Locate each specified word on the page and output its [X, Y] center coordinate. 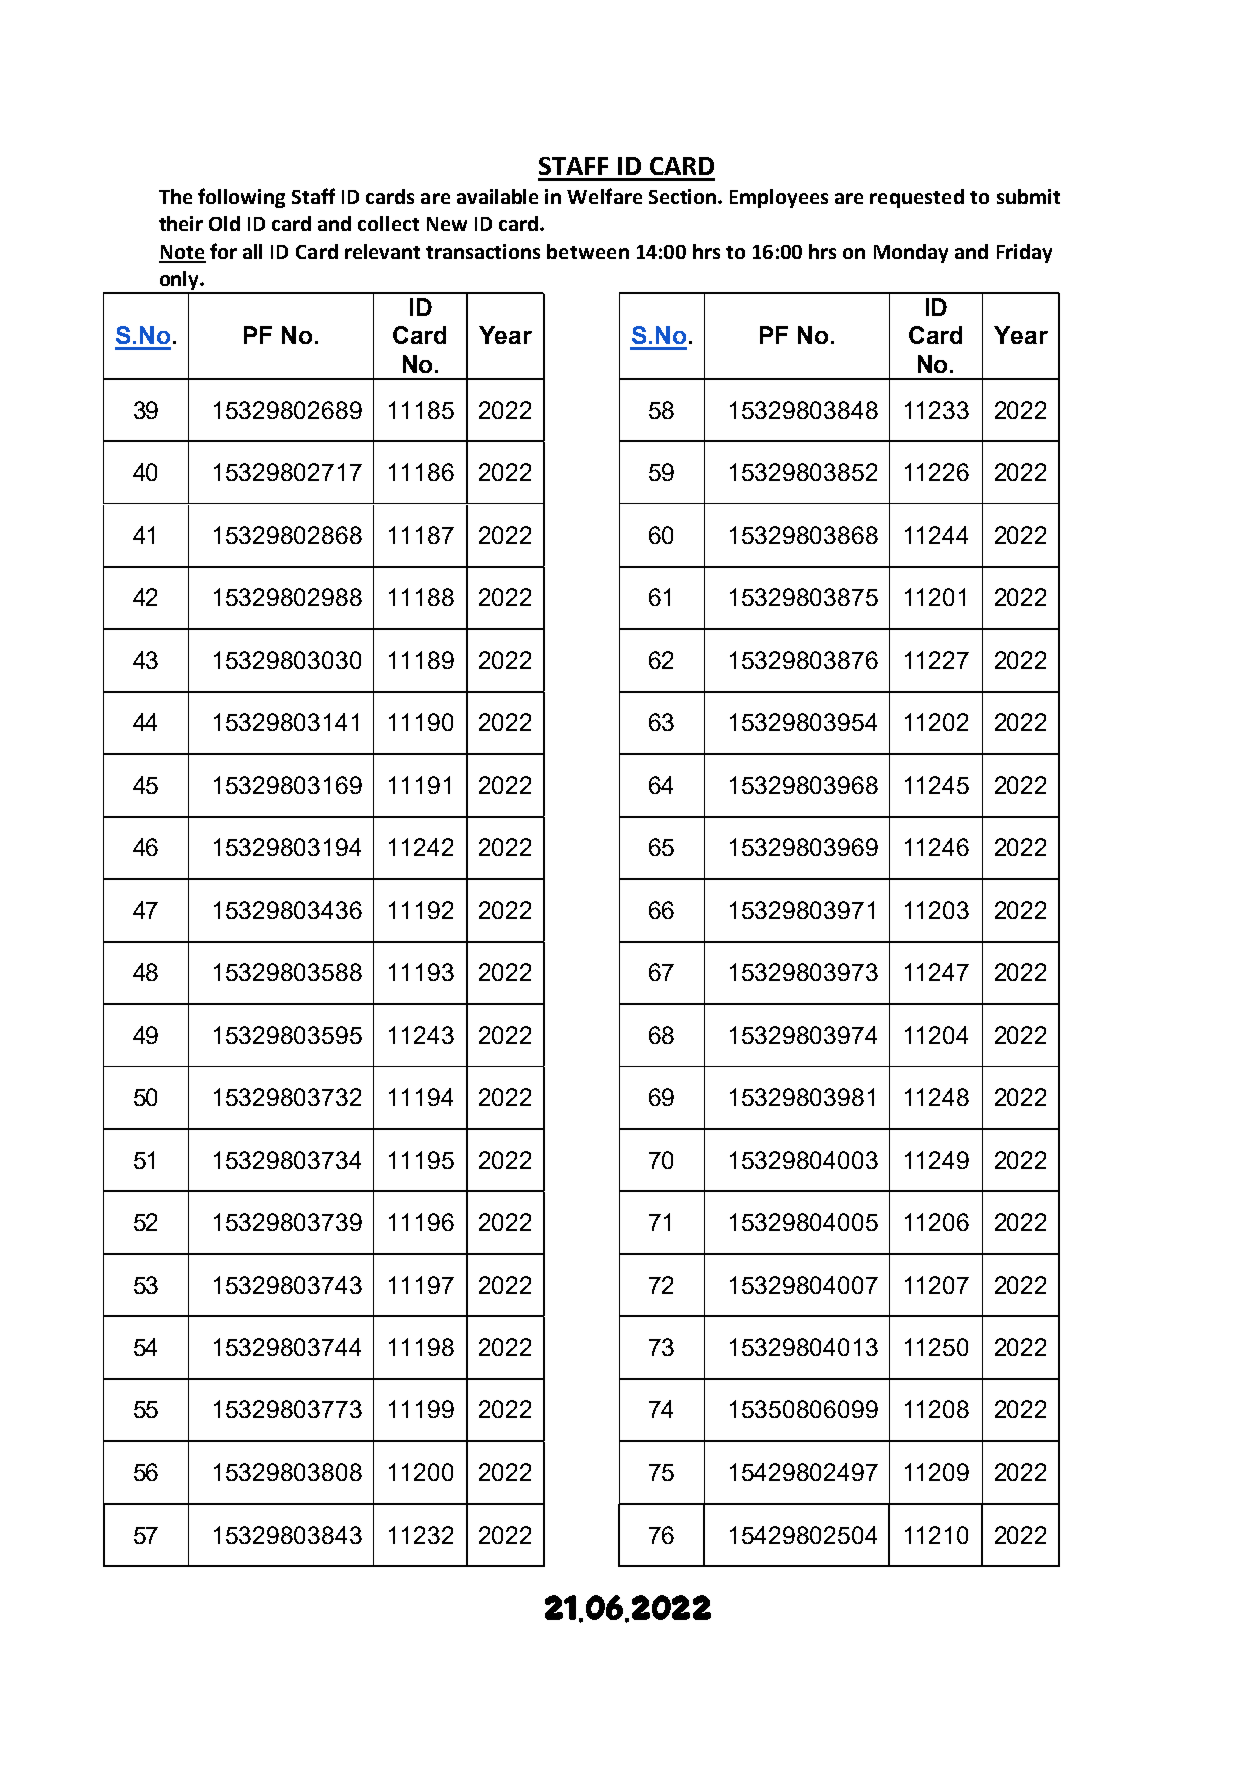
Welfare [604, 196]
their [181, 223]
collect [388, 223]
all [252, 251]
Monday [911, 253]
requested [917, 198]
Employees [779, 198]
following [241, 198]
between [588, 251]
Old [224, 223]
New [447, 224]
